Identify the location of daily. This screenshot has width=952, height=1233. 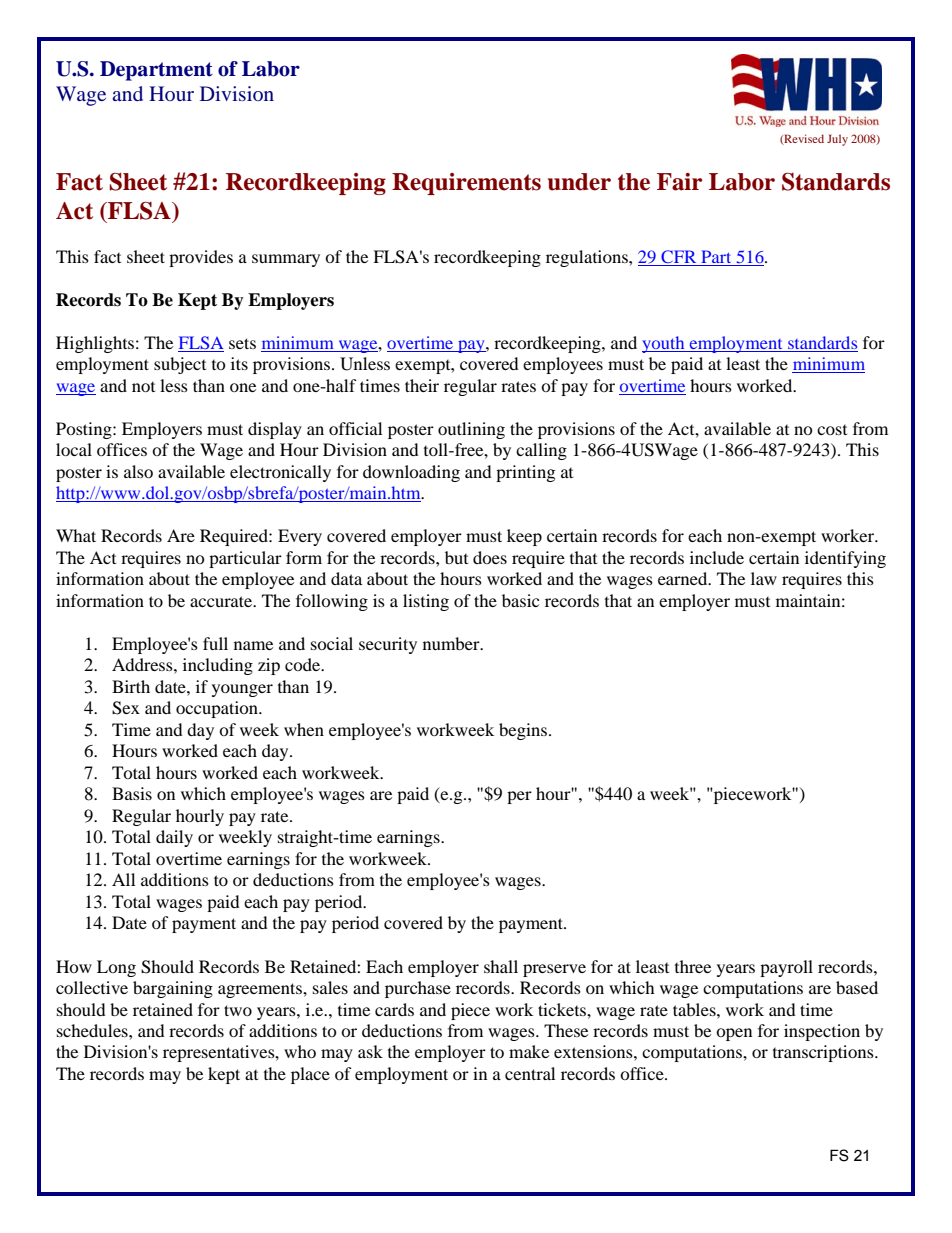
(174, 838).
